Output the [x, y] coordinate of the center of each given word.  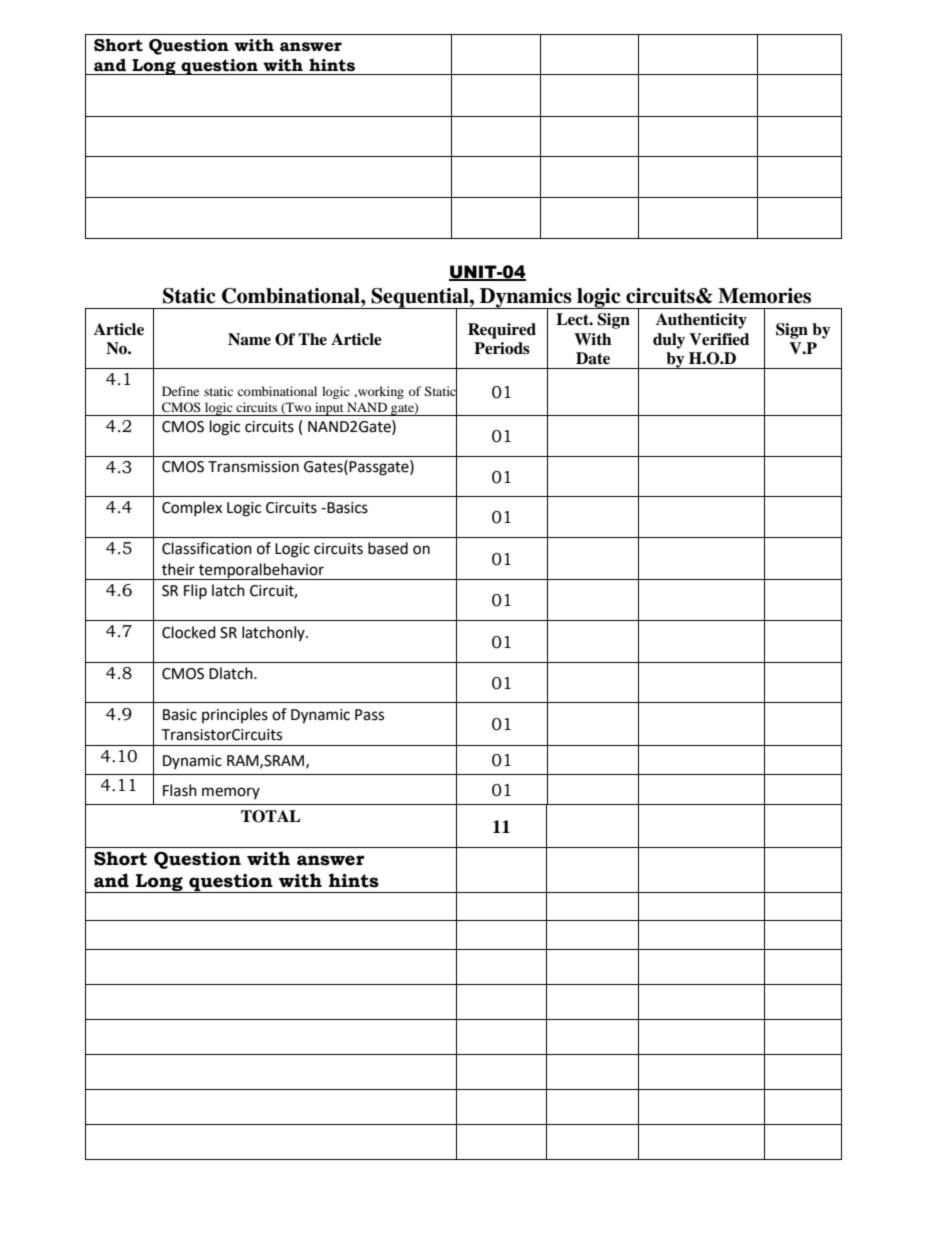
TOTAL [271, 816]
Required [502, 331]
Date [593, 358]
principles [235, 715]
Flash [180, 790]
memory [231, 793]
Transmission [253, 467]
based [388, 548]
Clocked [189, 632]
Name [249, 339]
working [380, 392]
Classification [207, 548]
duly [669, 341]
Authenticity [701, 321]
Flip [195, 591]
